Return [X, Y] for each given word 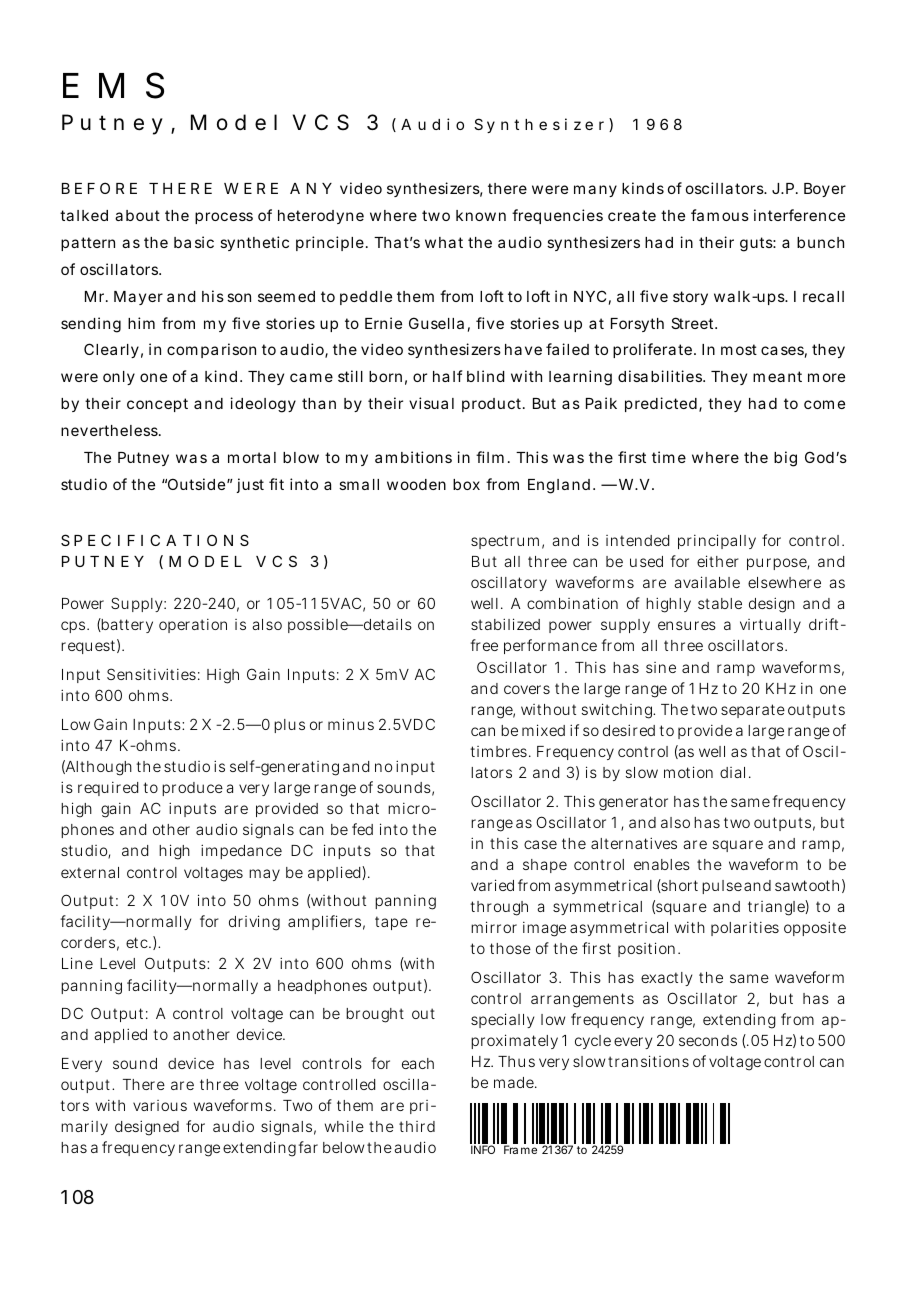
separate [753, 711]
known [481, 215]
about [137, 215]
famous [720, 215]
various [160, 1105]
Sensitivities [151, 674]
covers [527, 689]
